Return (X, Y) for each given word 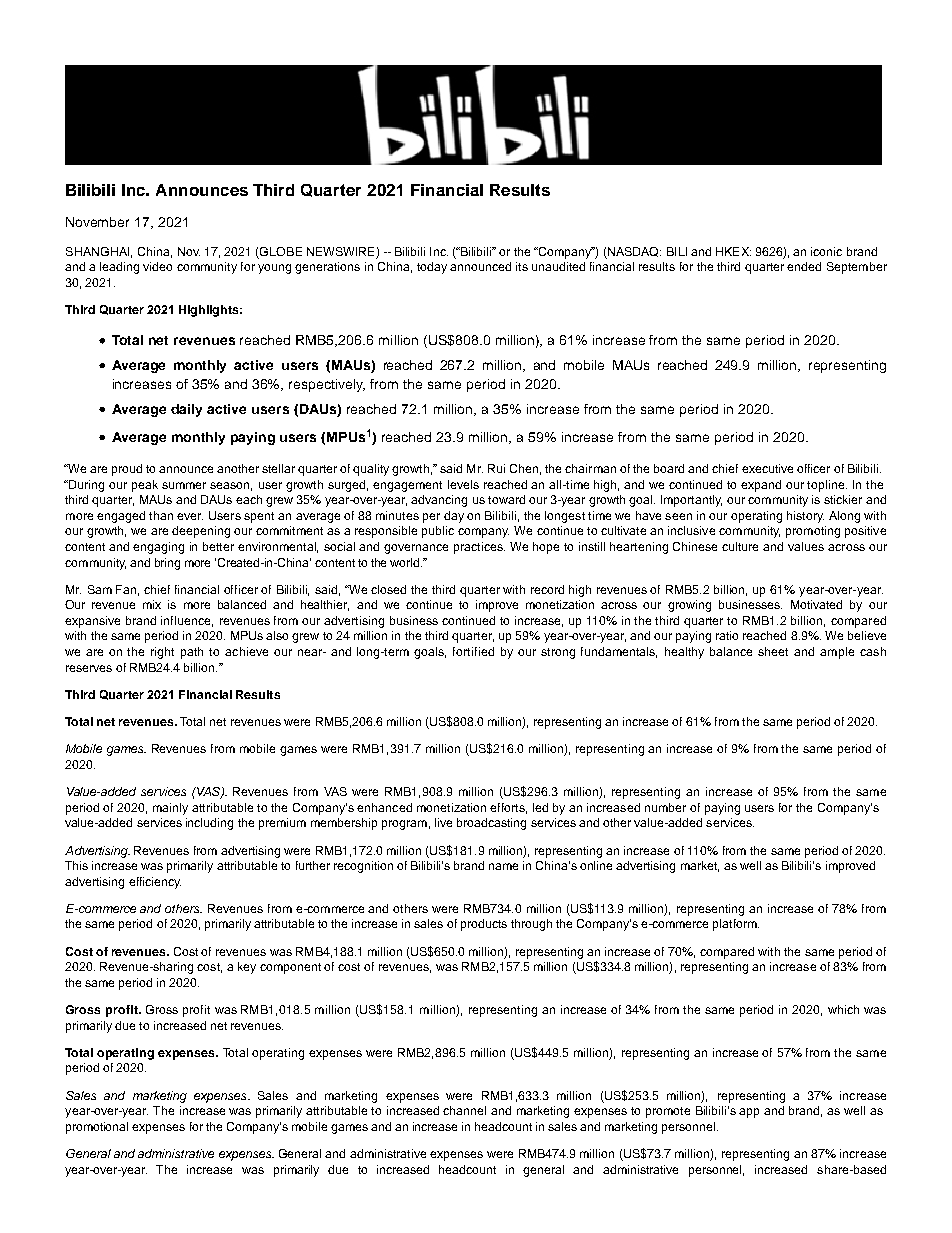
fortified (473, 651)
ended (804, 266)
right (162, 653)
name (503, 866)
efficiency (155, 883)
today (432, 268)
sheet (773, 651)
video (157, 266)
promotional (97, 1128)
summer (184, 485)
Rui (496, 468)
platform (736, 925)
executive (767, 468)
